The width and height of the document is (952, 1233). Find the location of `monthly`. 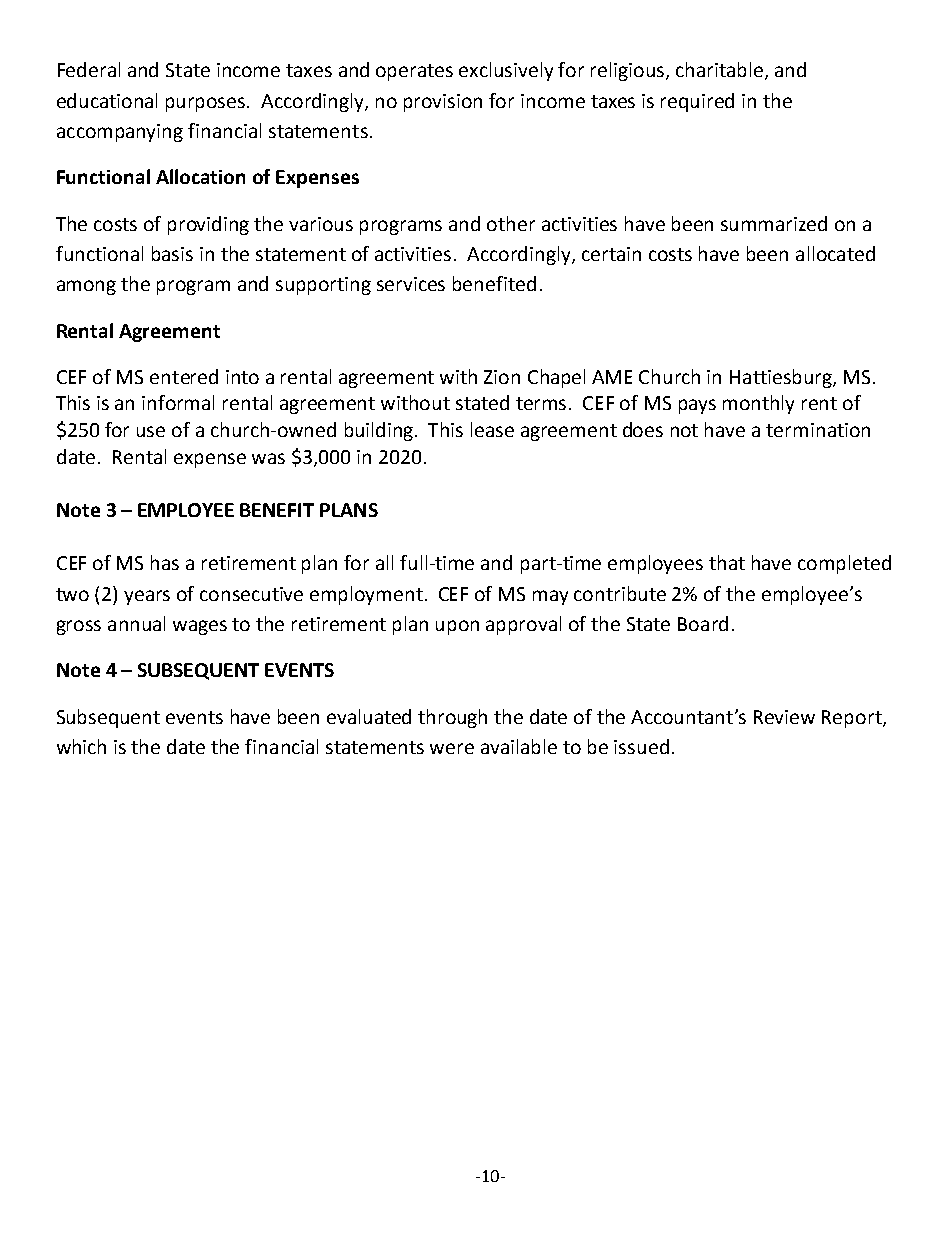

monthly is located at coordinates (758, 404).
